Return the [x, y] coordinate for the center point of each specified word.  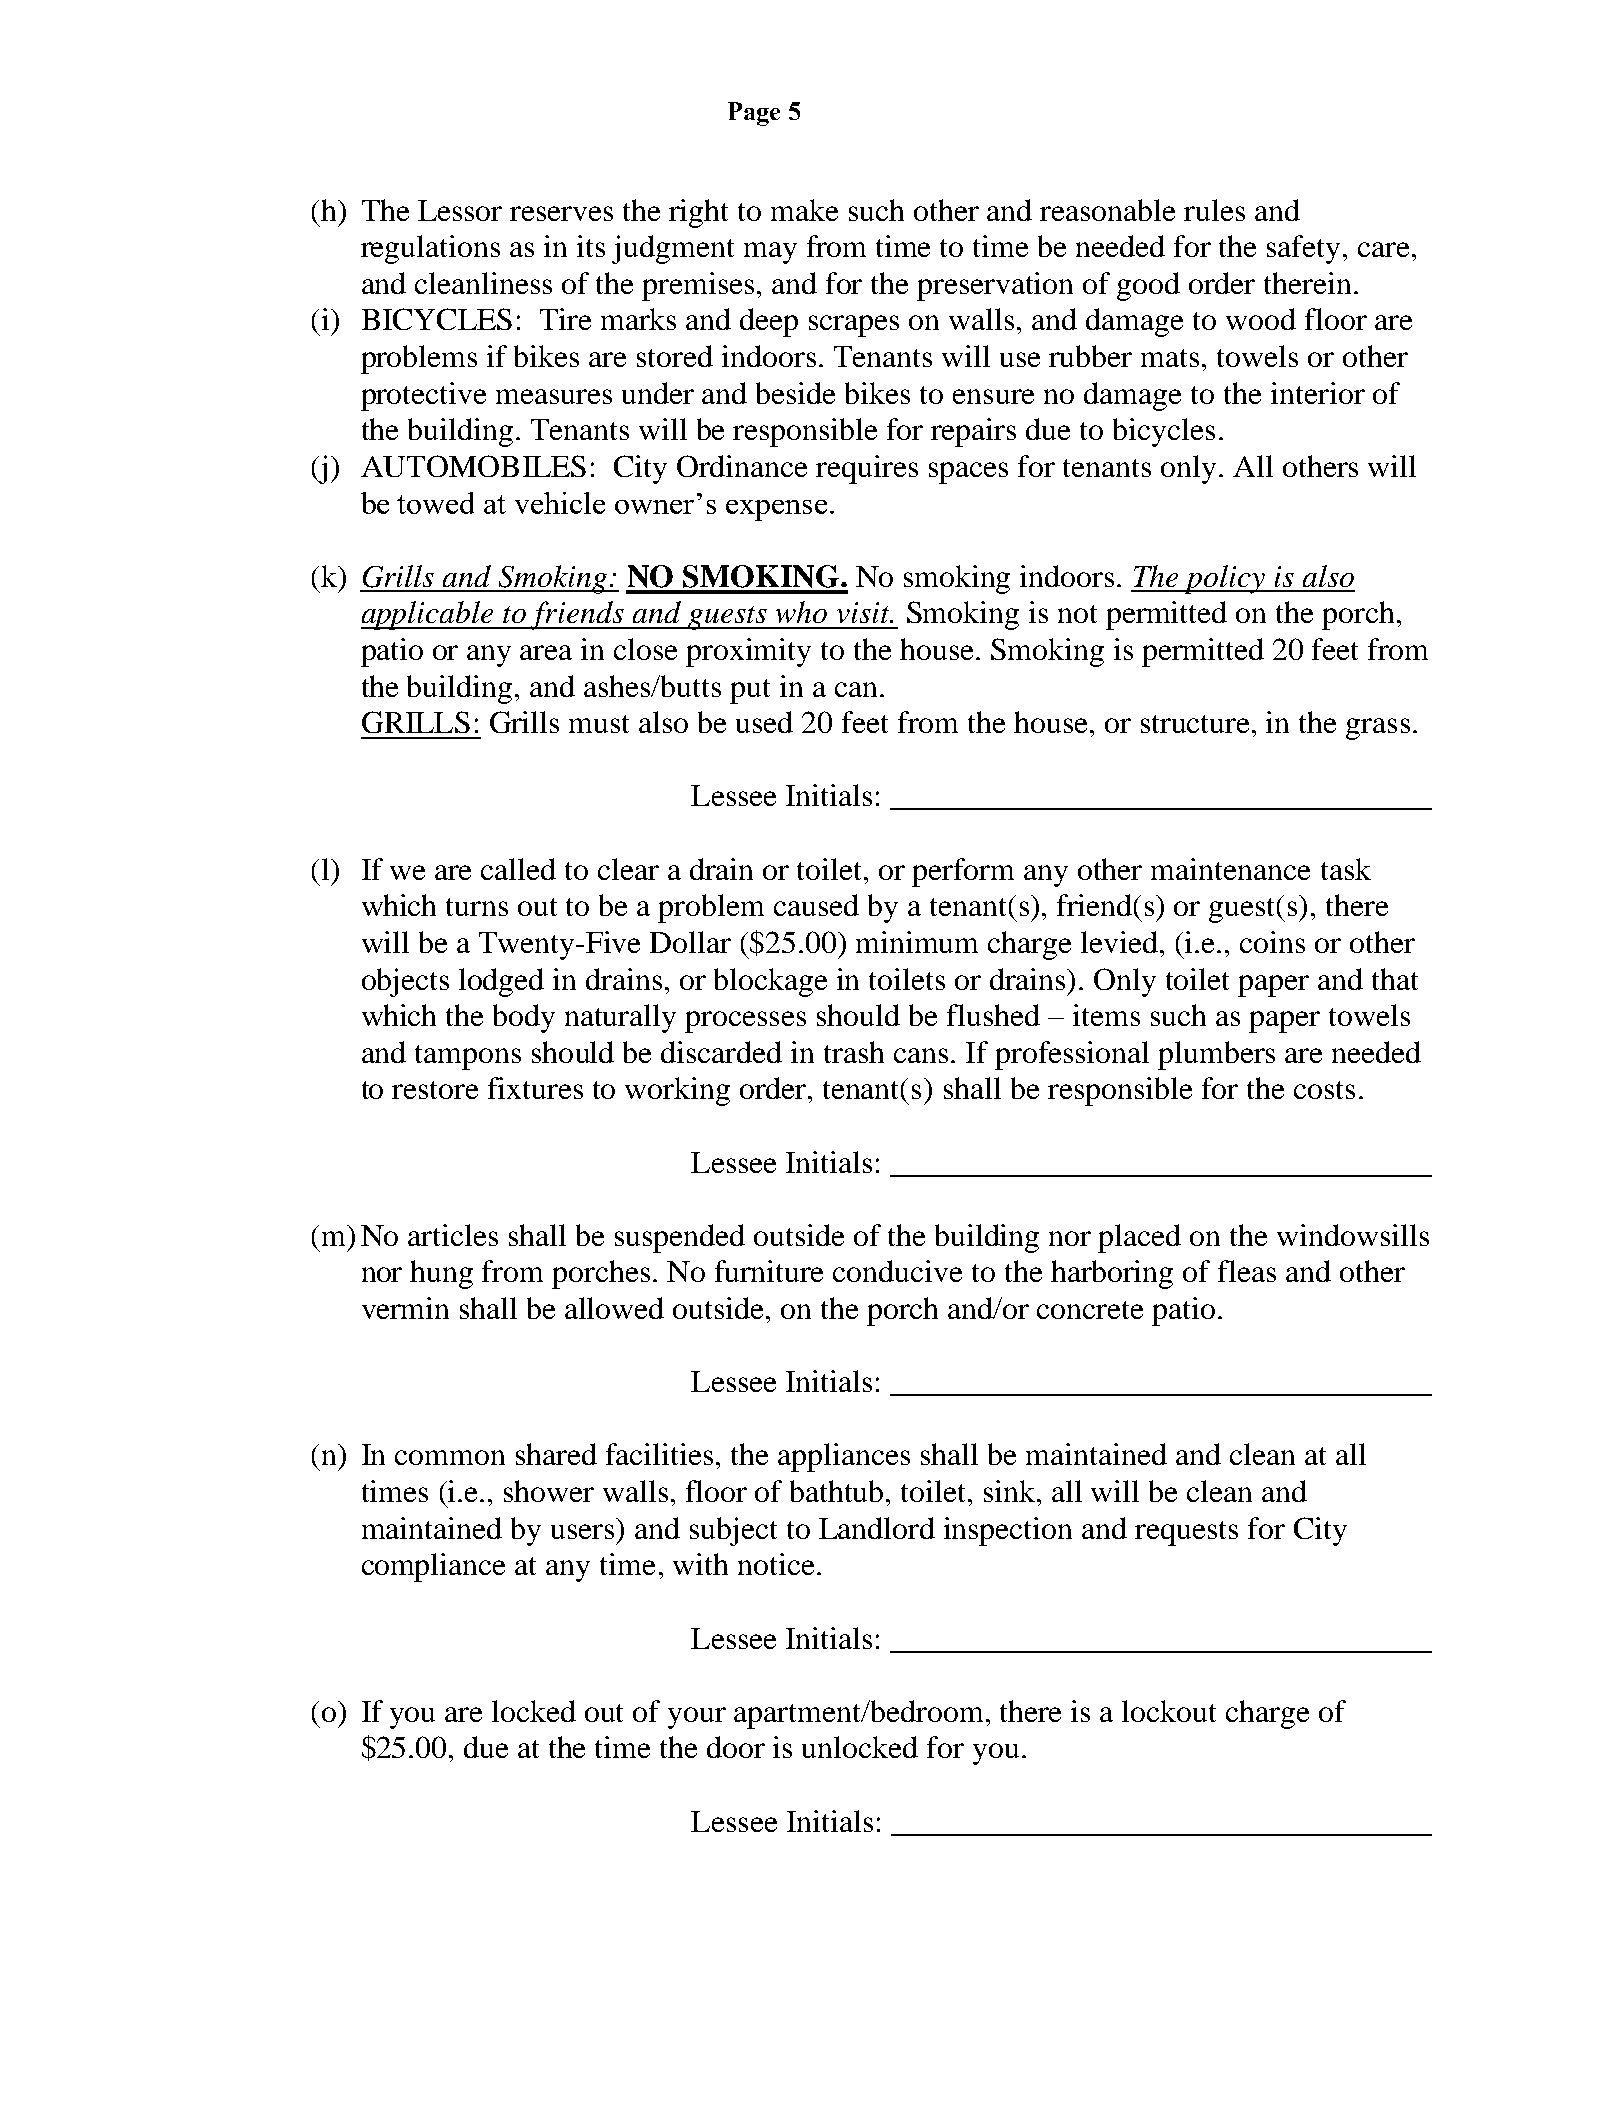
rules [1214, 210]
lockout [1169, 1711]
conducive [897, 1271]
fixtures [535, 1088]
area [546, 652]
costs [1324, 1090]
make [804, 210]
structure [1197, 724]
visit [864, 612]
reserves [561, 213]
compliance [433, 1567]
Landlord [877, 1528]
